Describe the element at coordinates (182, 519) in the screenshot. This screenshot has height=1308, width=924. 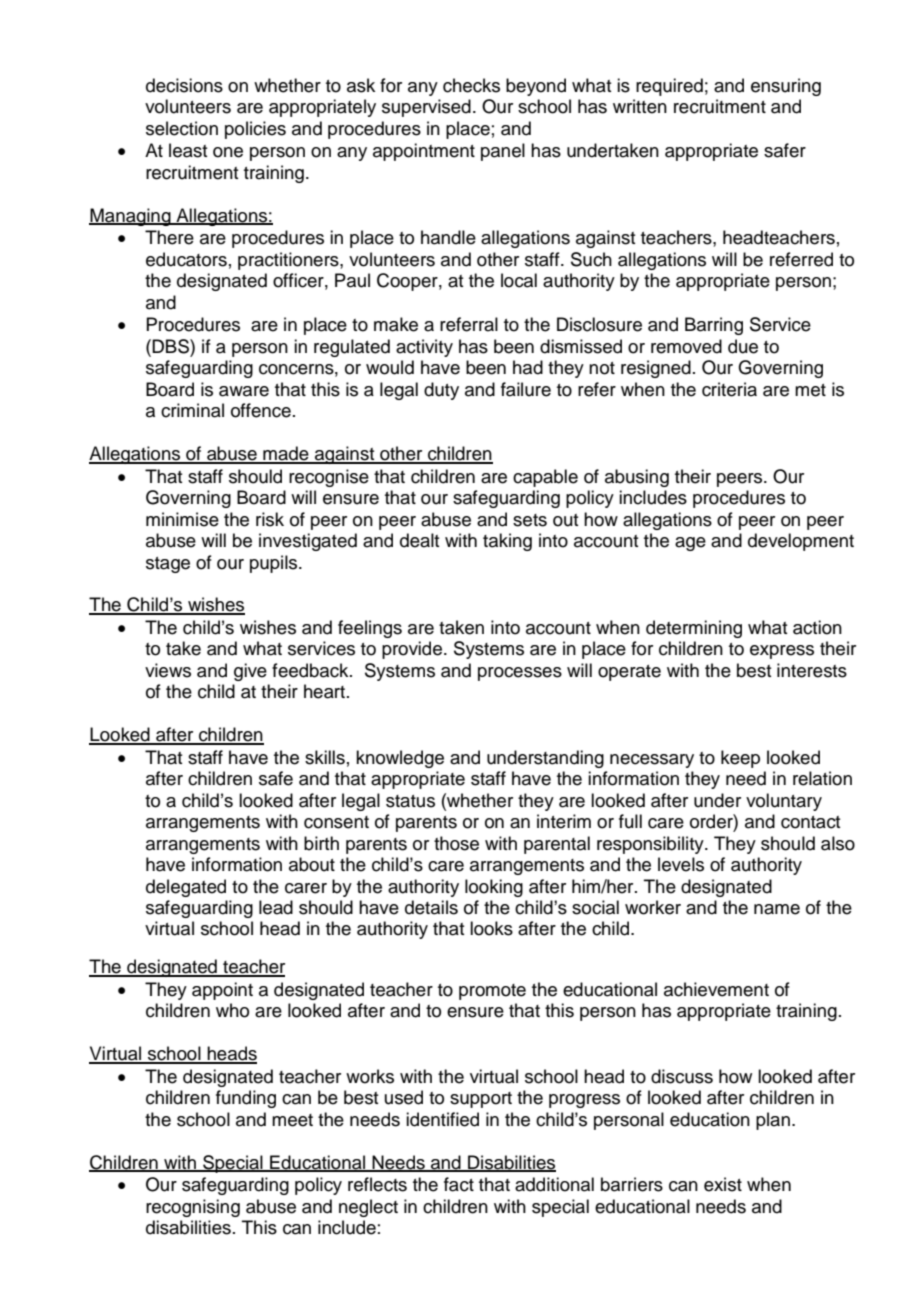
I see `minimise` at that location.
